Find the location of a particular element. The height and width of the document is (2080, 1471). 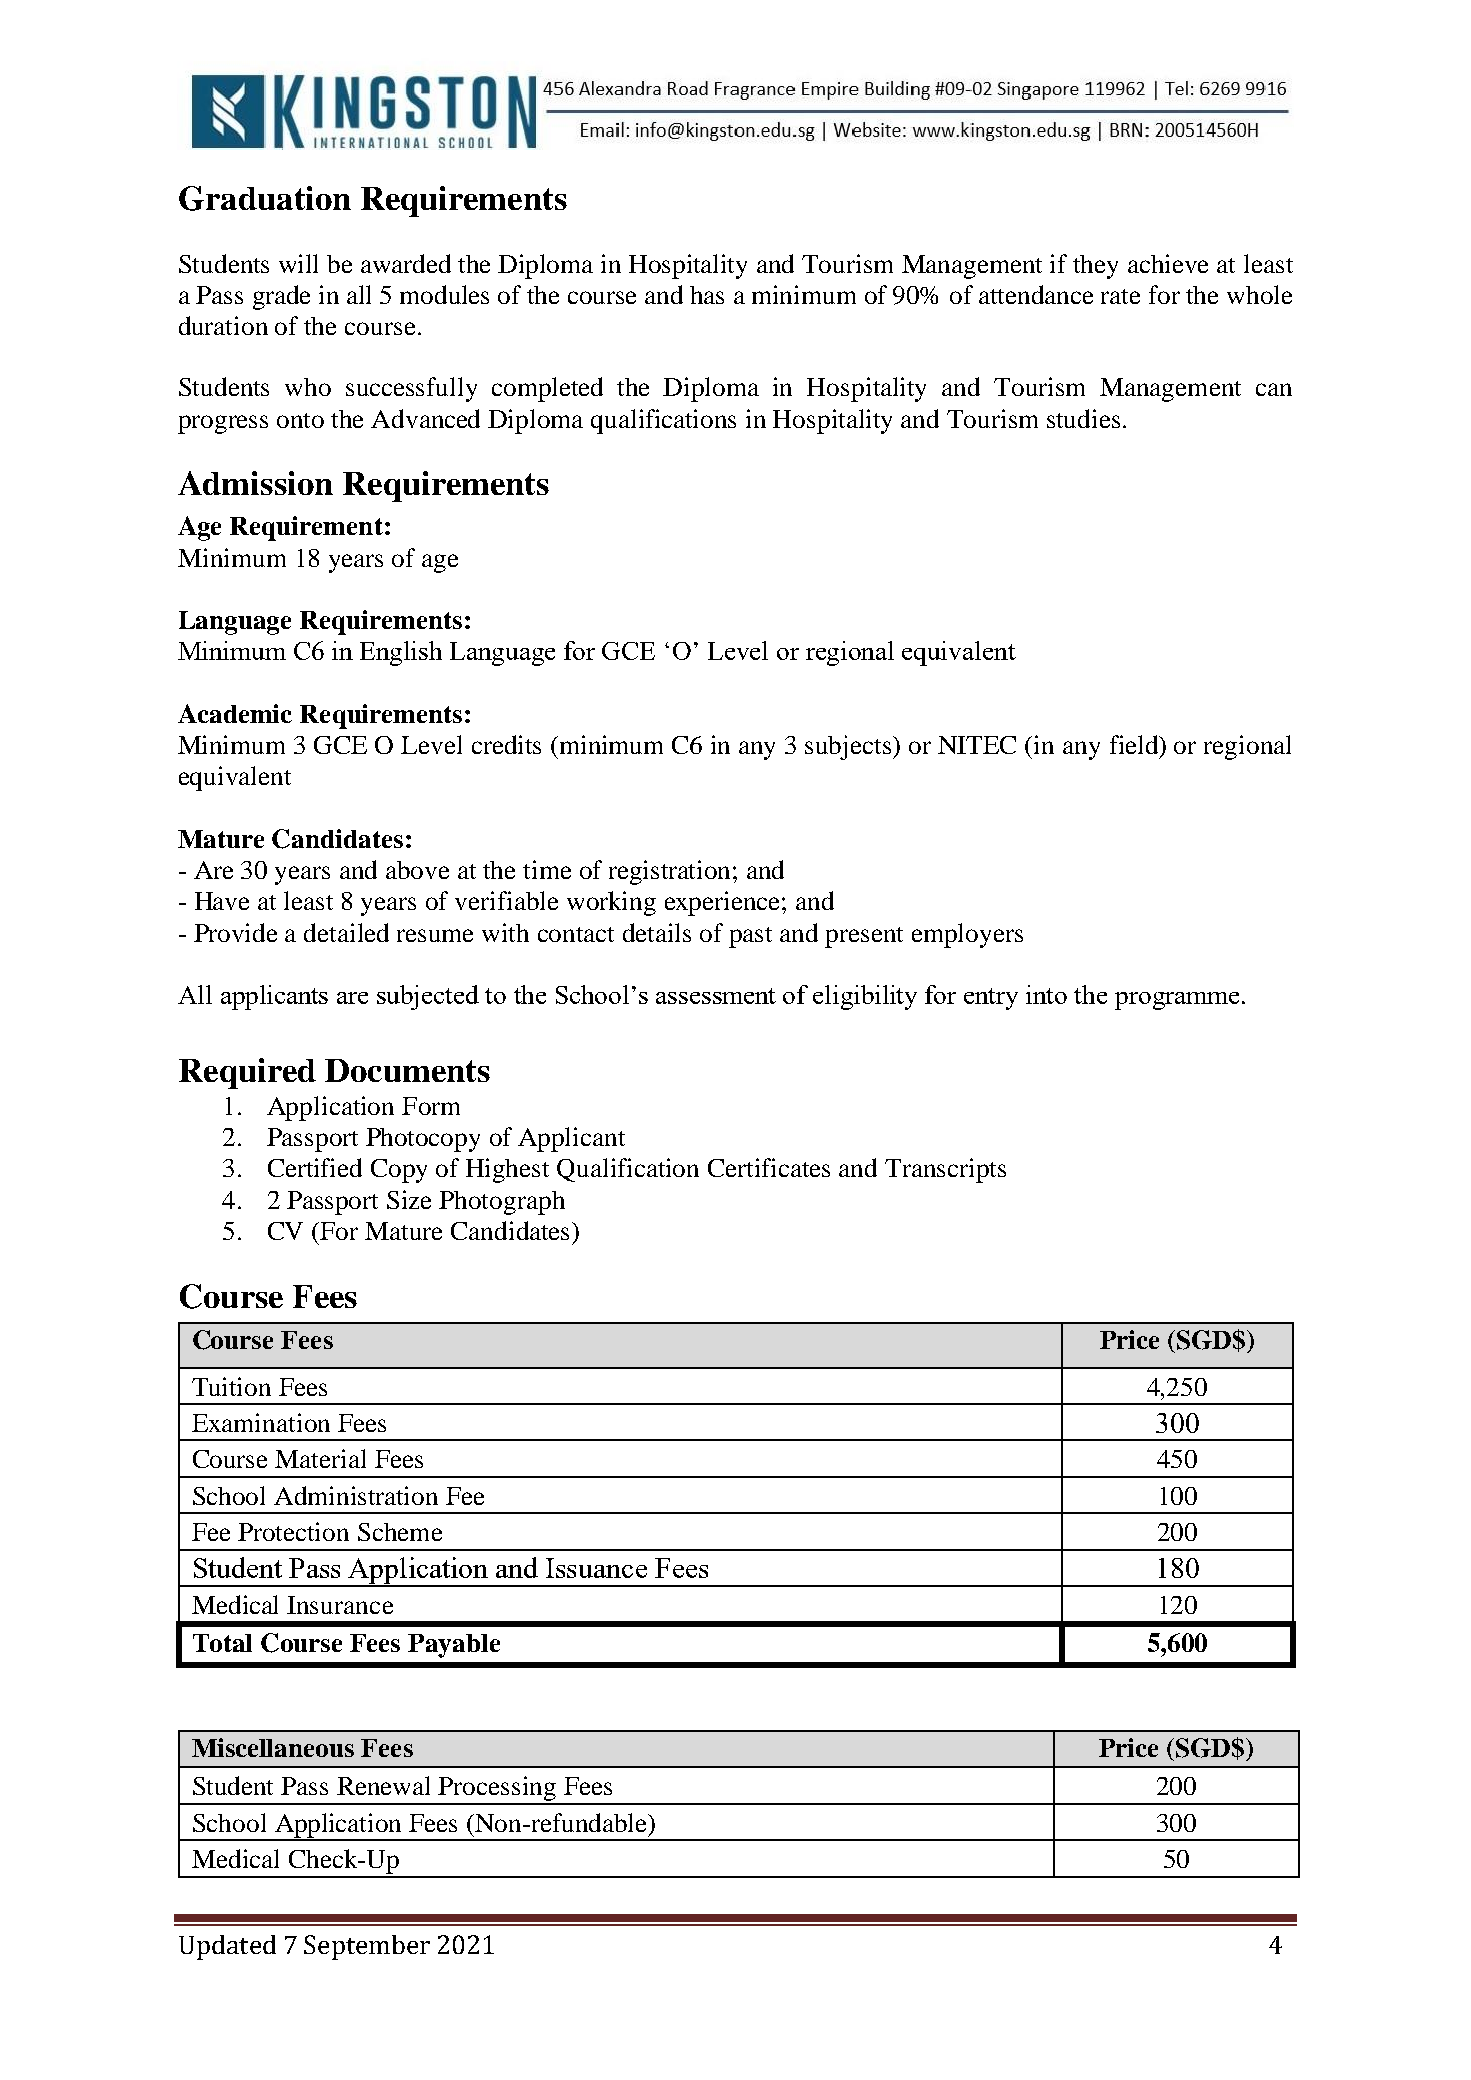

has is located at coordinates (707, 295).
